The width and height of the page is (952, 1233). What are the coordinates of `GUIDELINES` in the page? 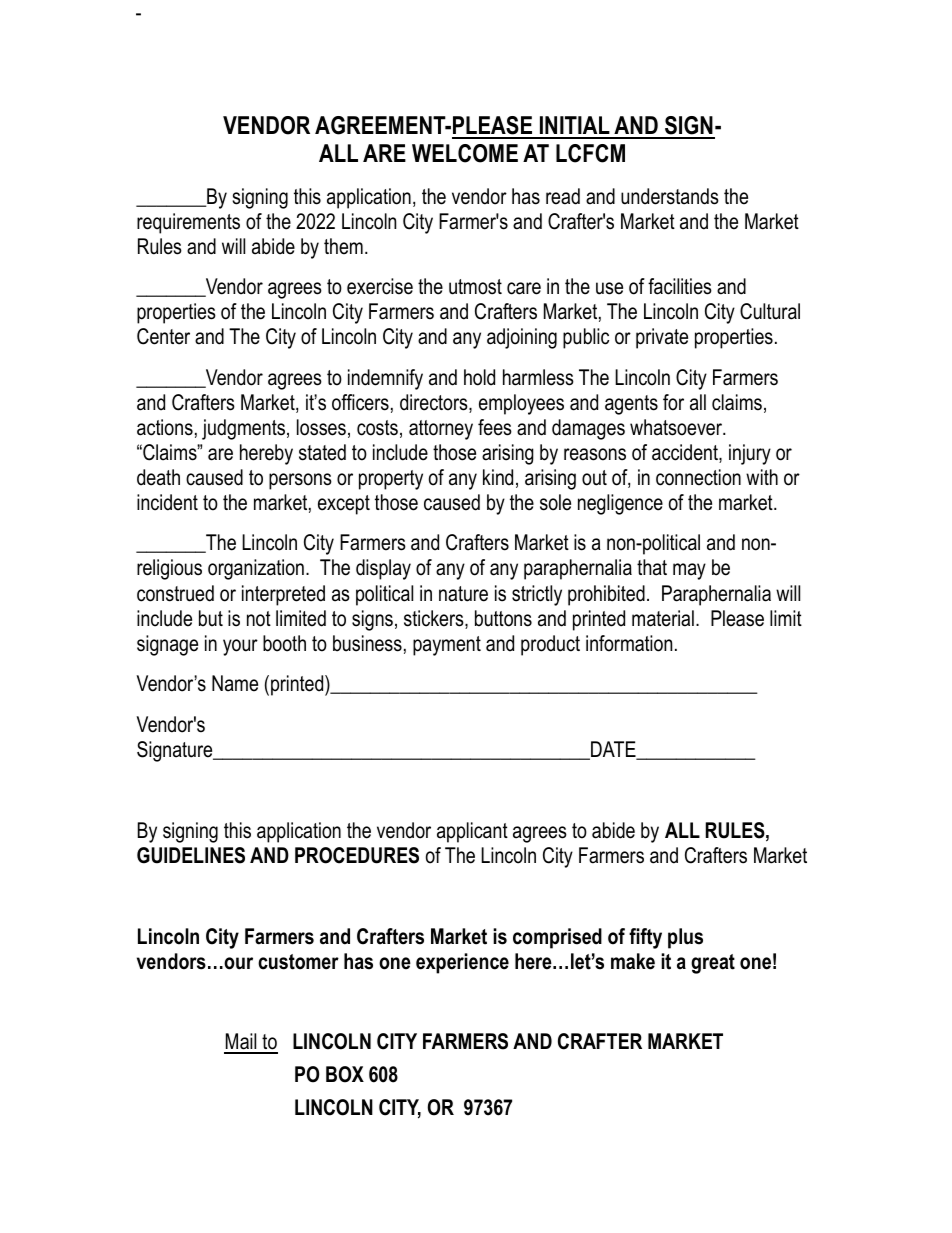 It's located at (191, 855).
